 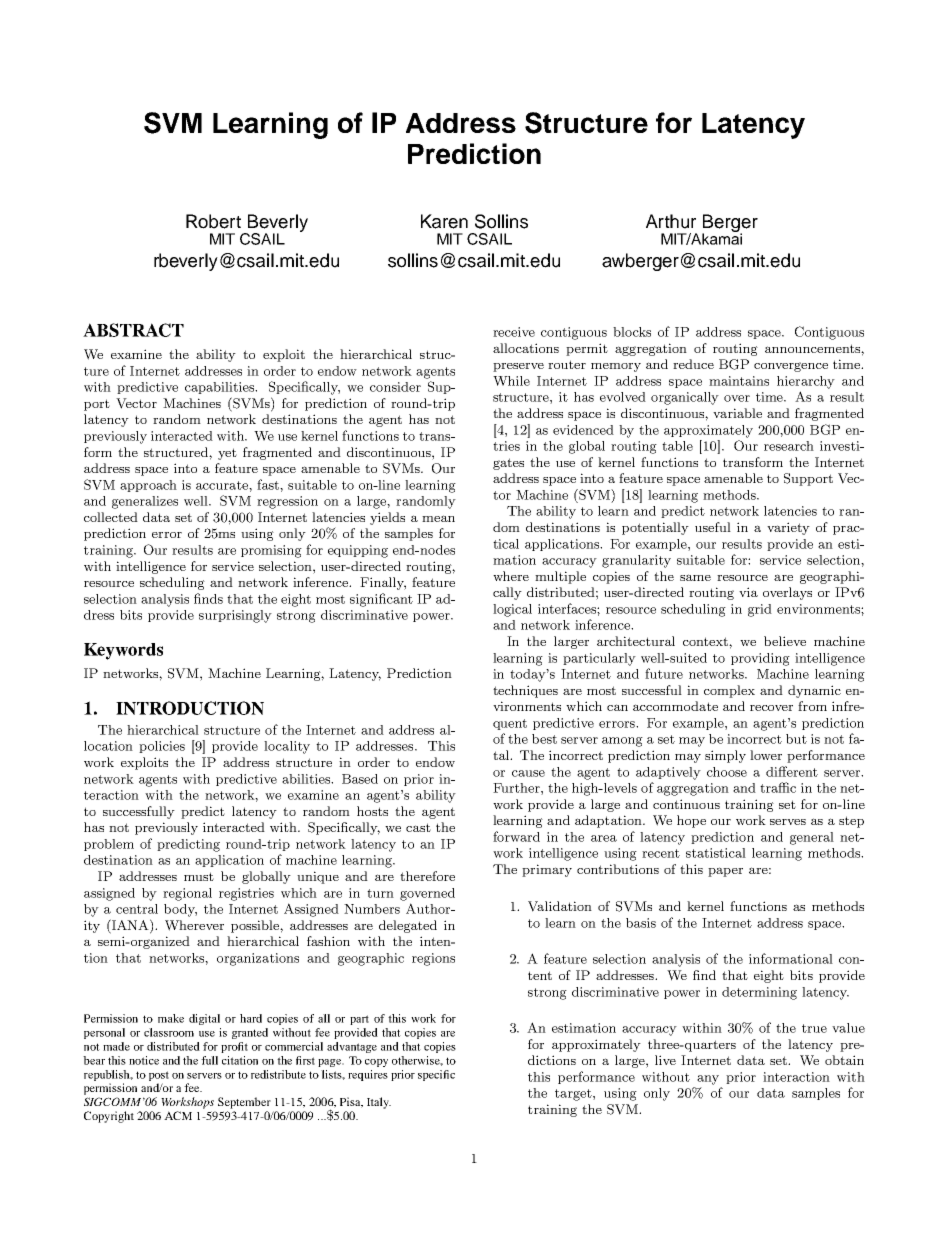 What do you see at coordinates (199, 876) in the screenshot?
I see `must` at bounding box center [199, 876].
